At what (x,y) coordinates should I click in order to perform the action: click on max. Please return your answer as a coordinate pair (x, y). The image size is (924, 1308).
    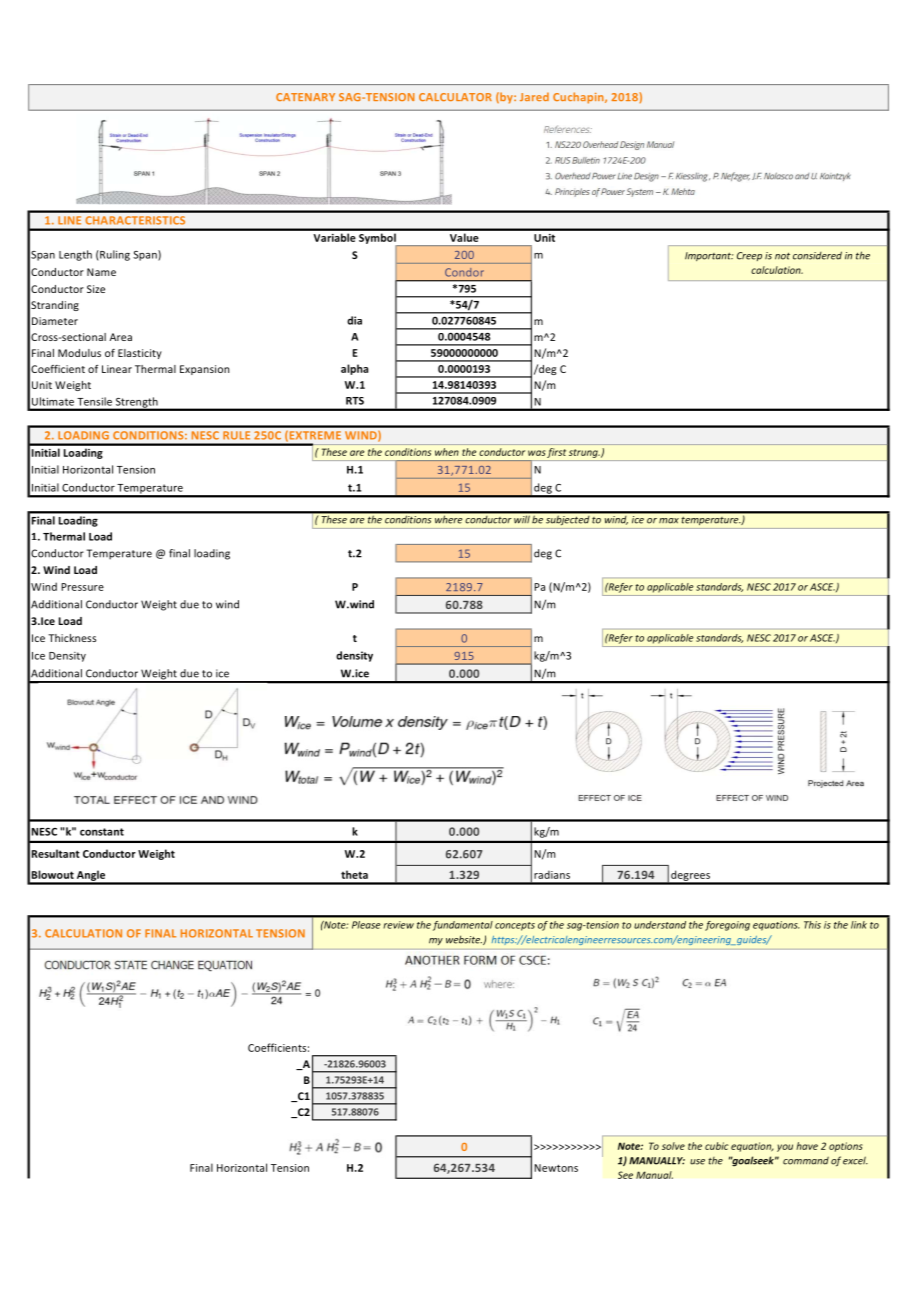
    Looking at the image, I should click on (669, 521).
